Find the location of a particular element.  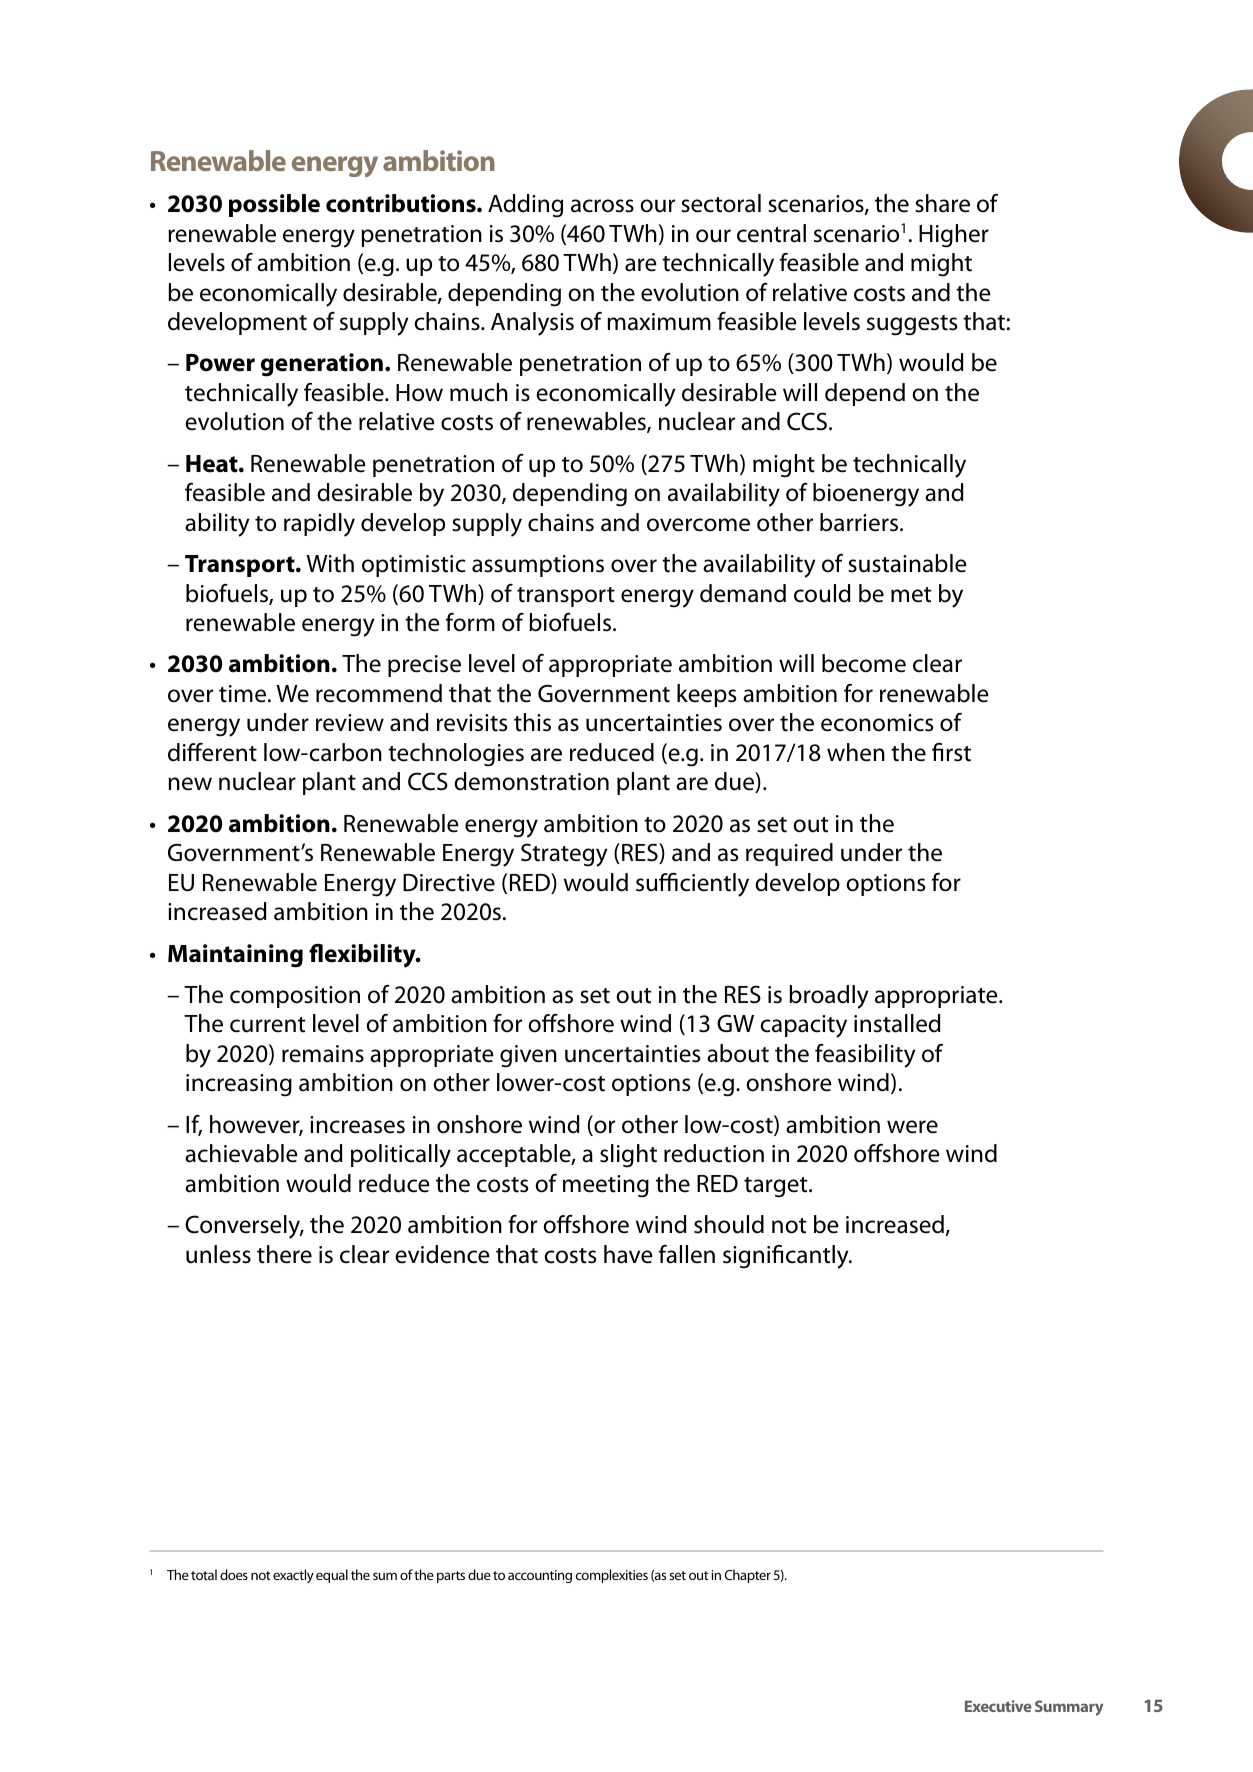

exactly is located at coordinates (293, 1576).
